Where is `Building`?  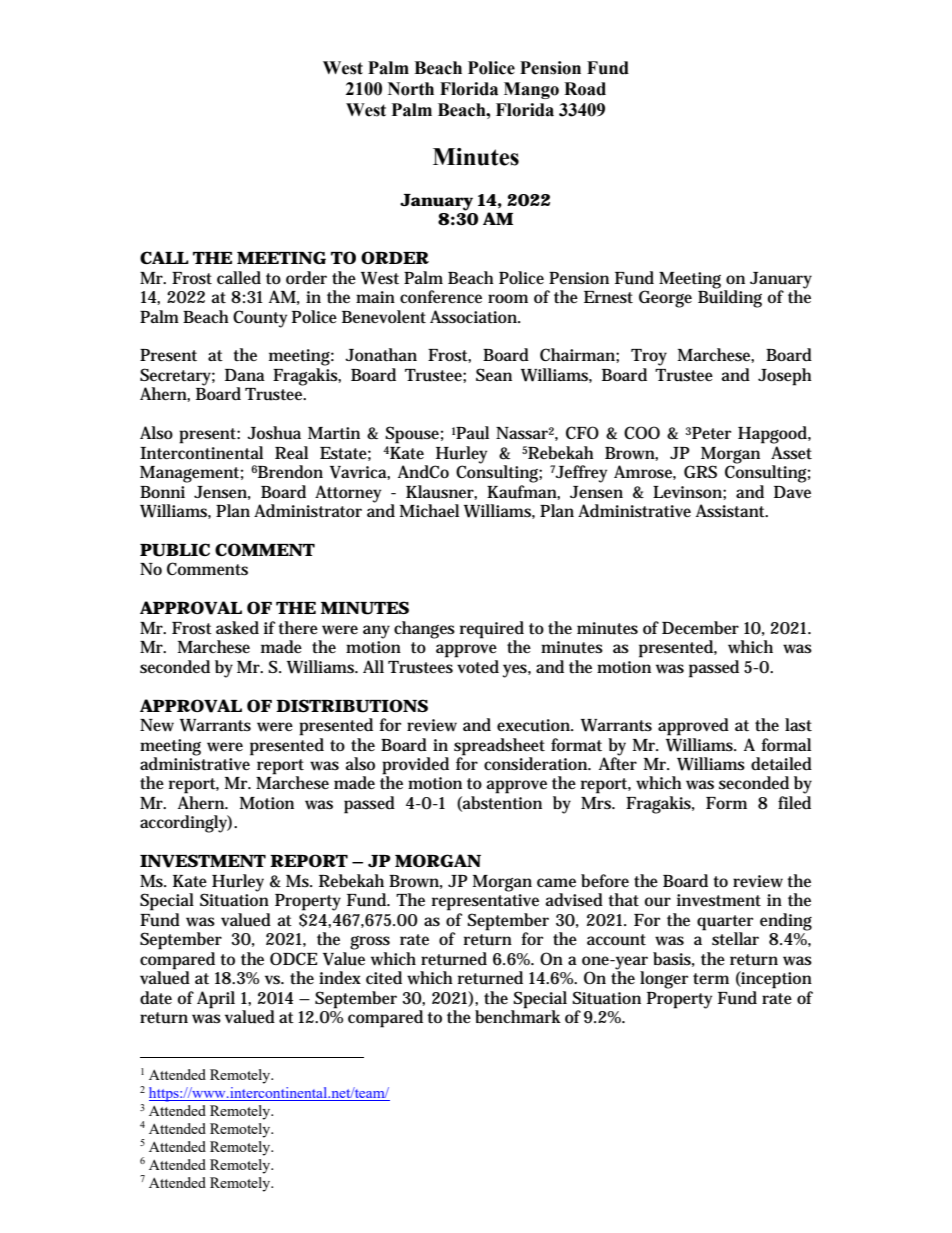 Building is located at coordinates (730, 298).
